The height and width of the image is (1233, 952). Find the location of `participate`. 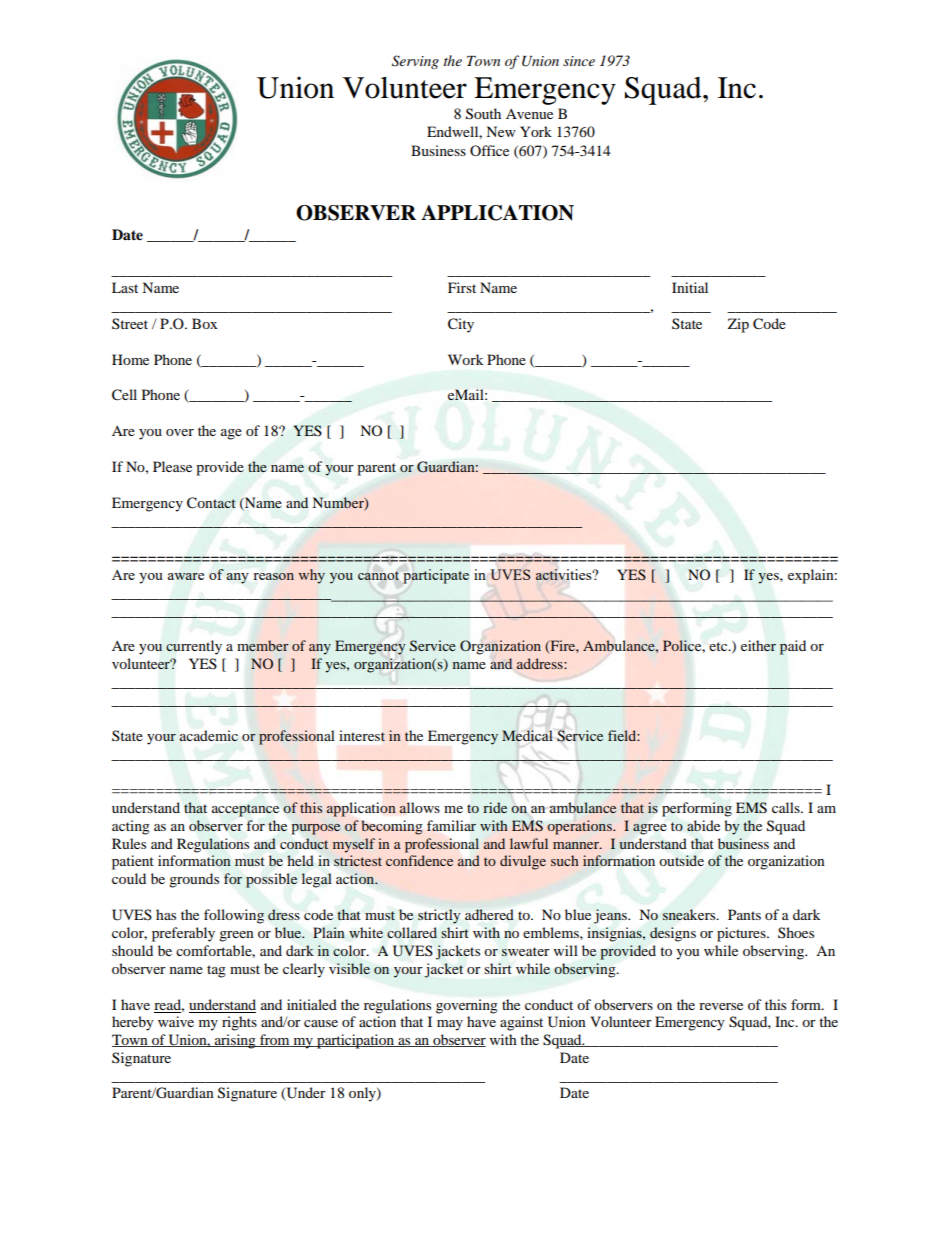

participate is located at coordinates (436, 576).
